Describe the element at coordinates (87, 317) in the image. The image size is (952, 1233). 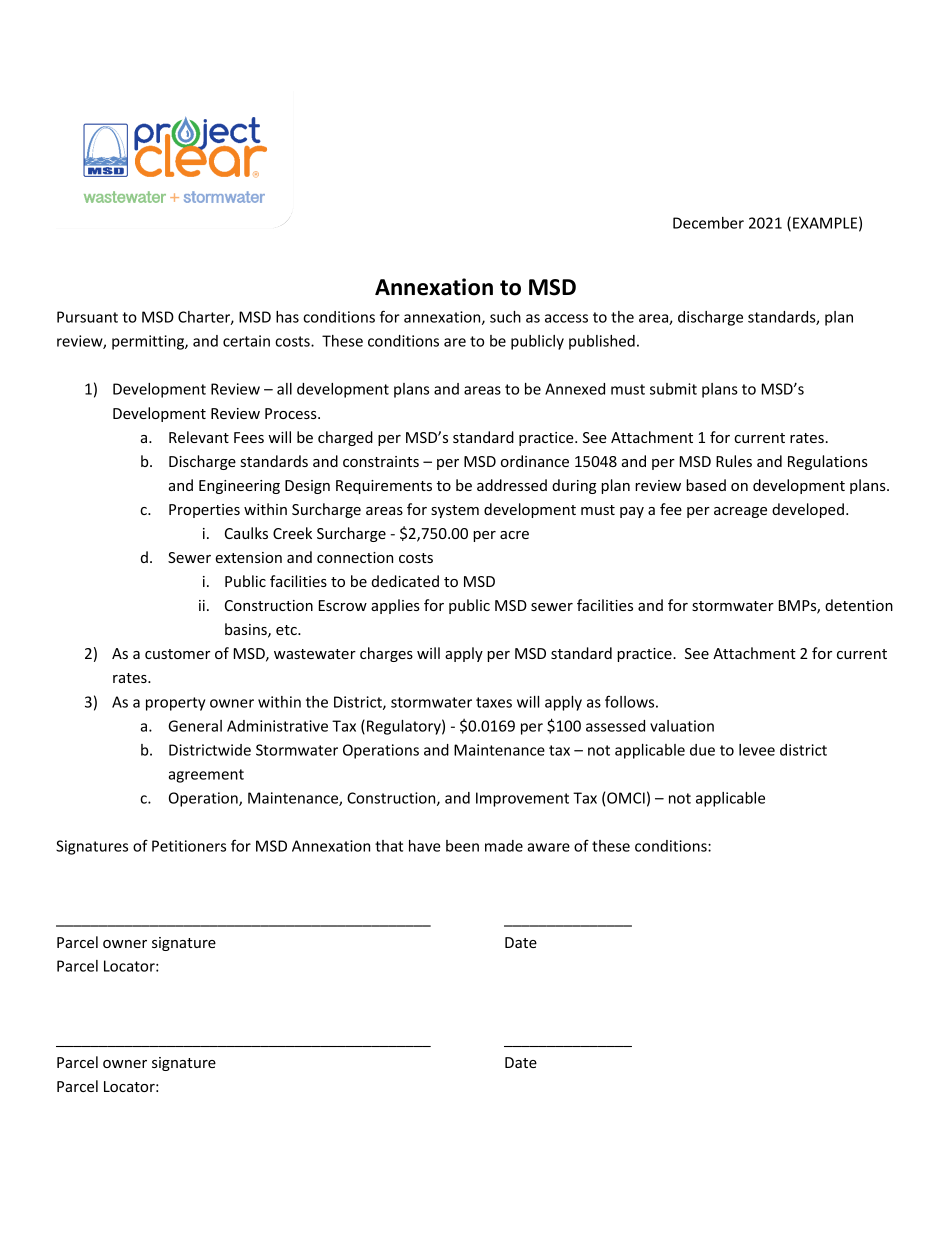
I see `Pursuant` at that location.
